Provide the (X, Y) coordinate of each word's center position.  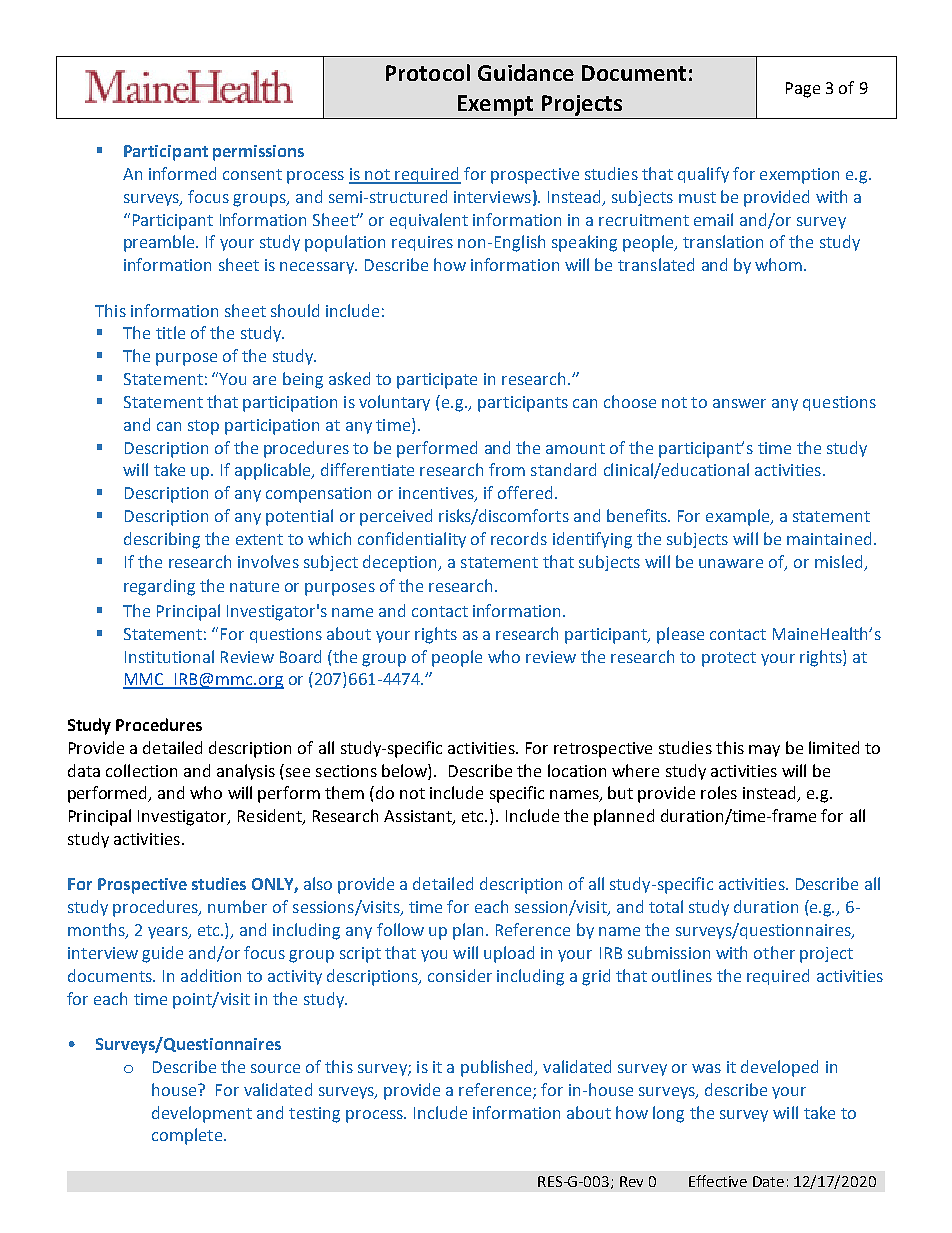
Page (803, 90)
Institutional (169, 656)
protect (729, 659)
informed (182, 173)
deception (401, 563)
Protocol (428, 72)
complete (187, 1136)
